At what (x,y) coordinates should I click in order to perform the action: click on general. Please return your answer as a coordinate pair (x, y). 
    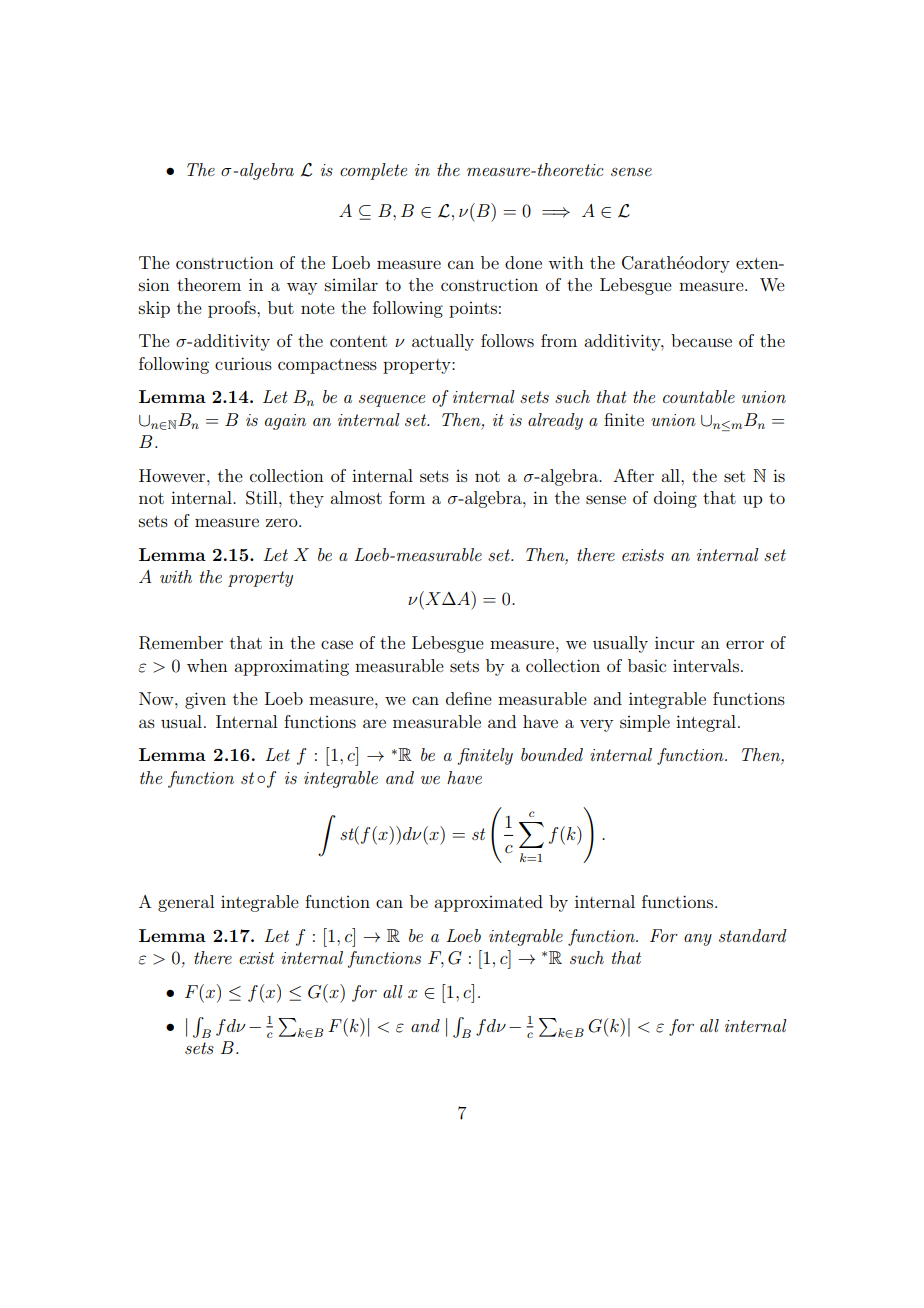
    Looking at the image, I should click on (186, 903).
